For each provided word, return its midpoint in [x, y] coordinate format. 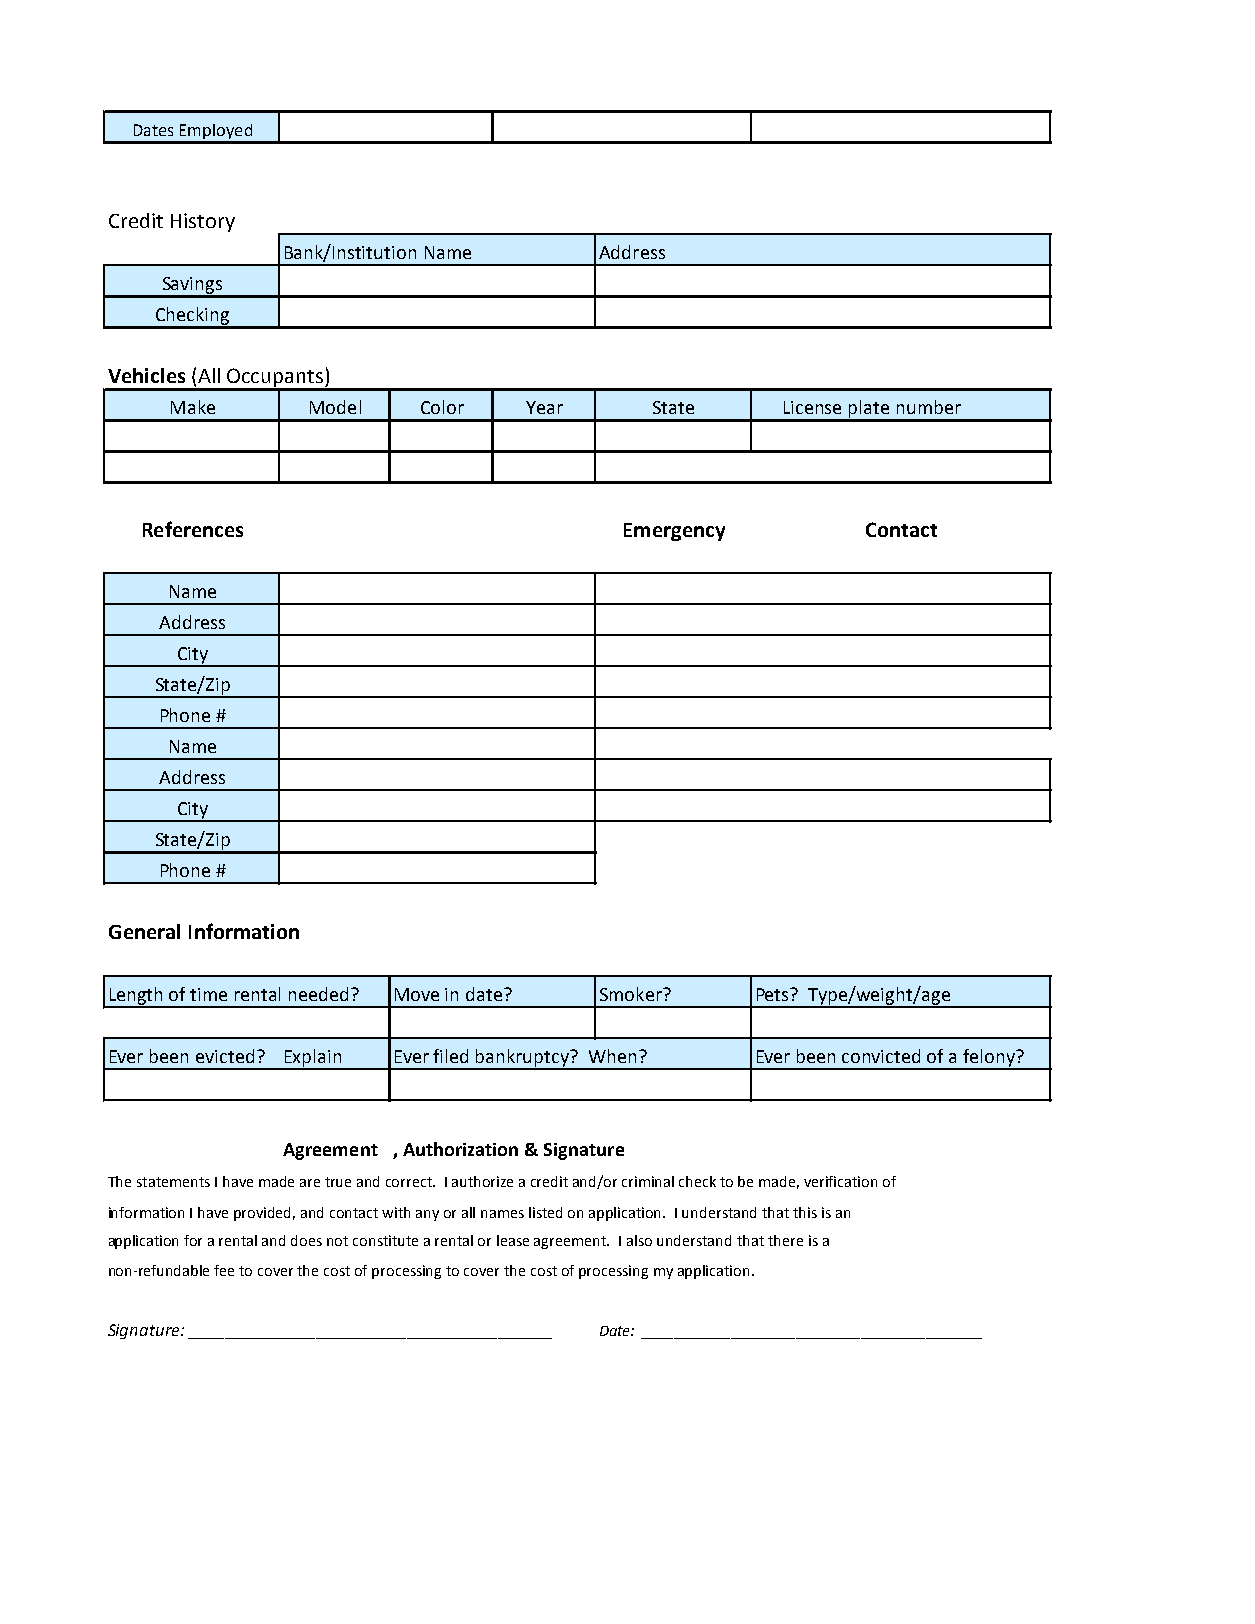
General [144, 931]
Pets [774, 994]
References [193, 529]
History [203, 222]
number [929, 407]
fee [224, 1270]
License [812, 407]
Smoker [632, 994]
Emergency [674, 532]
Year [544, 407]
